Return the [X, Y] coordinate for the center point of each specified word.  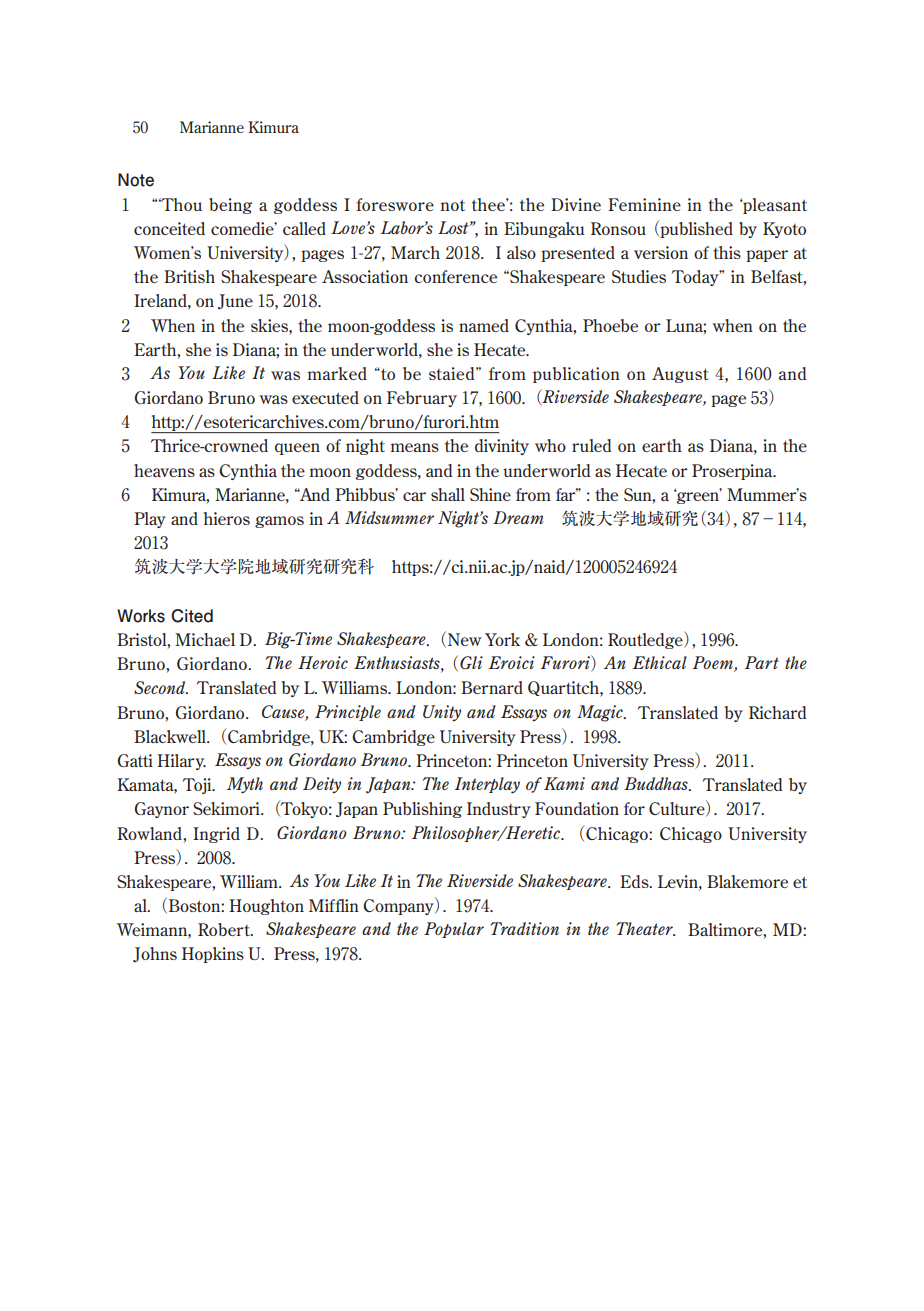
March [415, 252]
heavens [164, 470]
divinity [502, 447]
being [230, 206]
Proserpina [733, 472]
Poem [714, 664]
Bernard [492, 687]
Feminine [644, 204]
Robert [225, 929]
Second [161, 687]
